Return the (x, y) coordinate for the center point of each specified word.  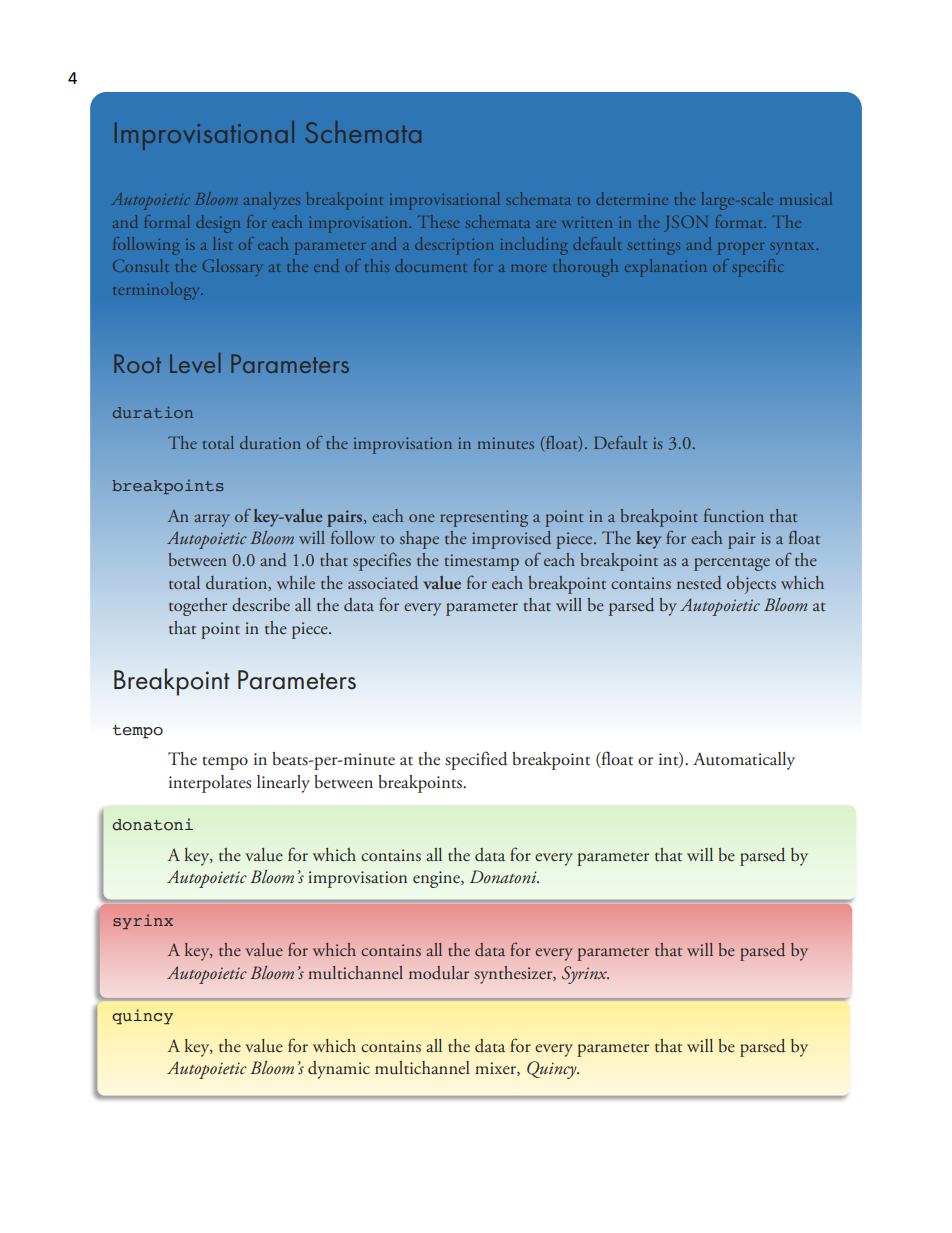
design (218, 224)
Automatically (744, 761)
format (740, 221)
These (438, 221)
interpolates (210, 784)
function (734, 515)
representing (484, 518)
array (212, 520)
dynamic (339, 1070)
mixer (496, 1069)
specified (476, 760)
